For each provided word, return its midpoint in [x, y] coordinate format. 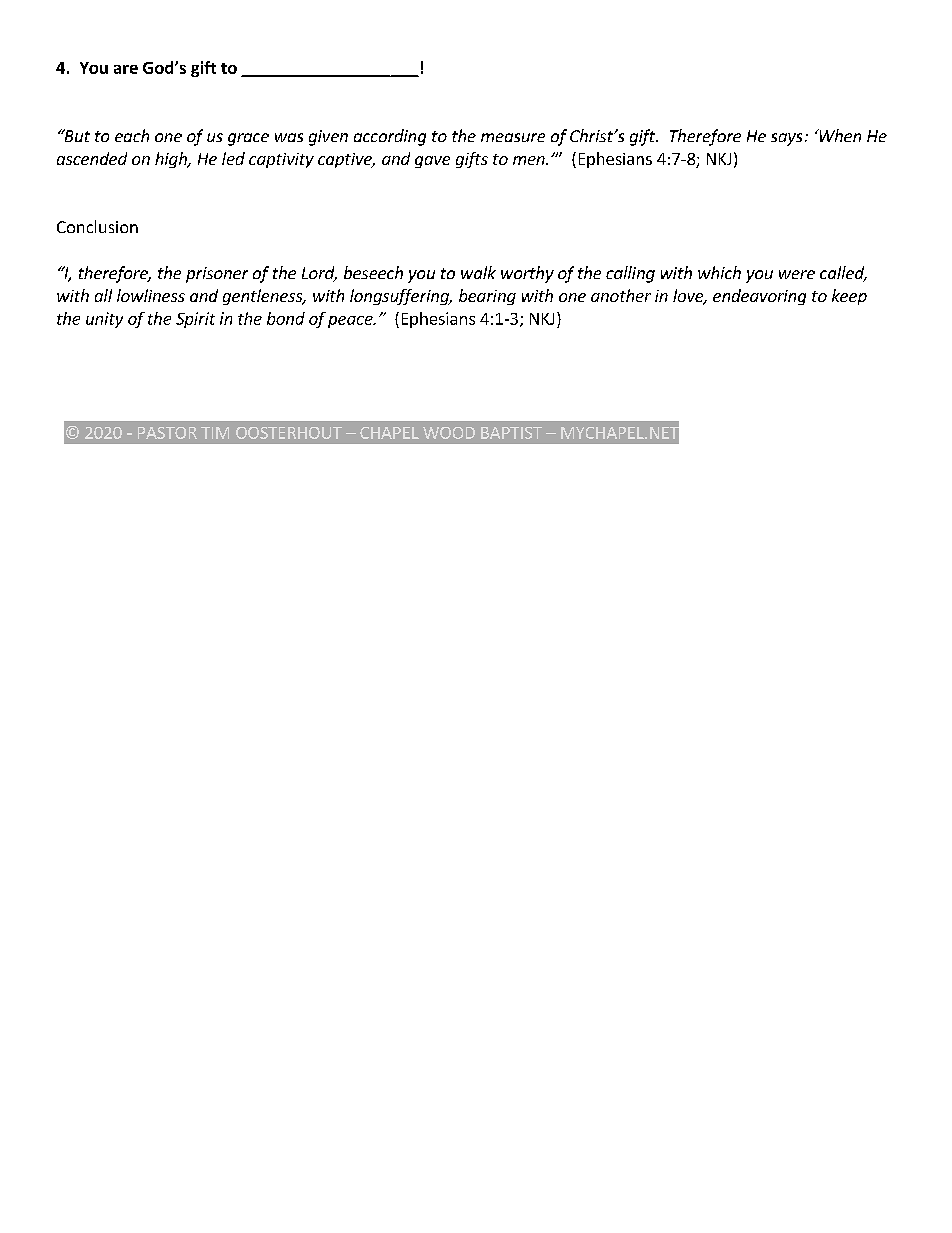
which [719, 272]
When [839, 135]
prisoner [217, 275]
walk [478, 272]
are [126, 69]
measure [513, 137]
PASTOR [167, 433]
